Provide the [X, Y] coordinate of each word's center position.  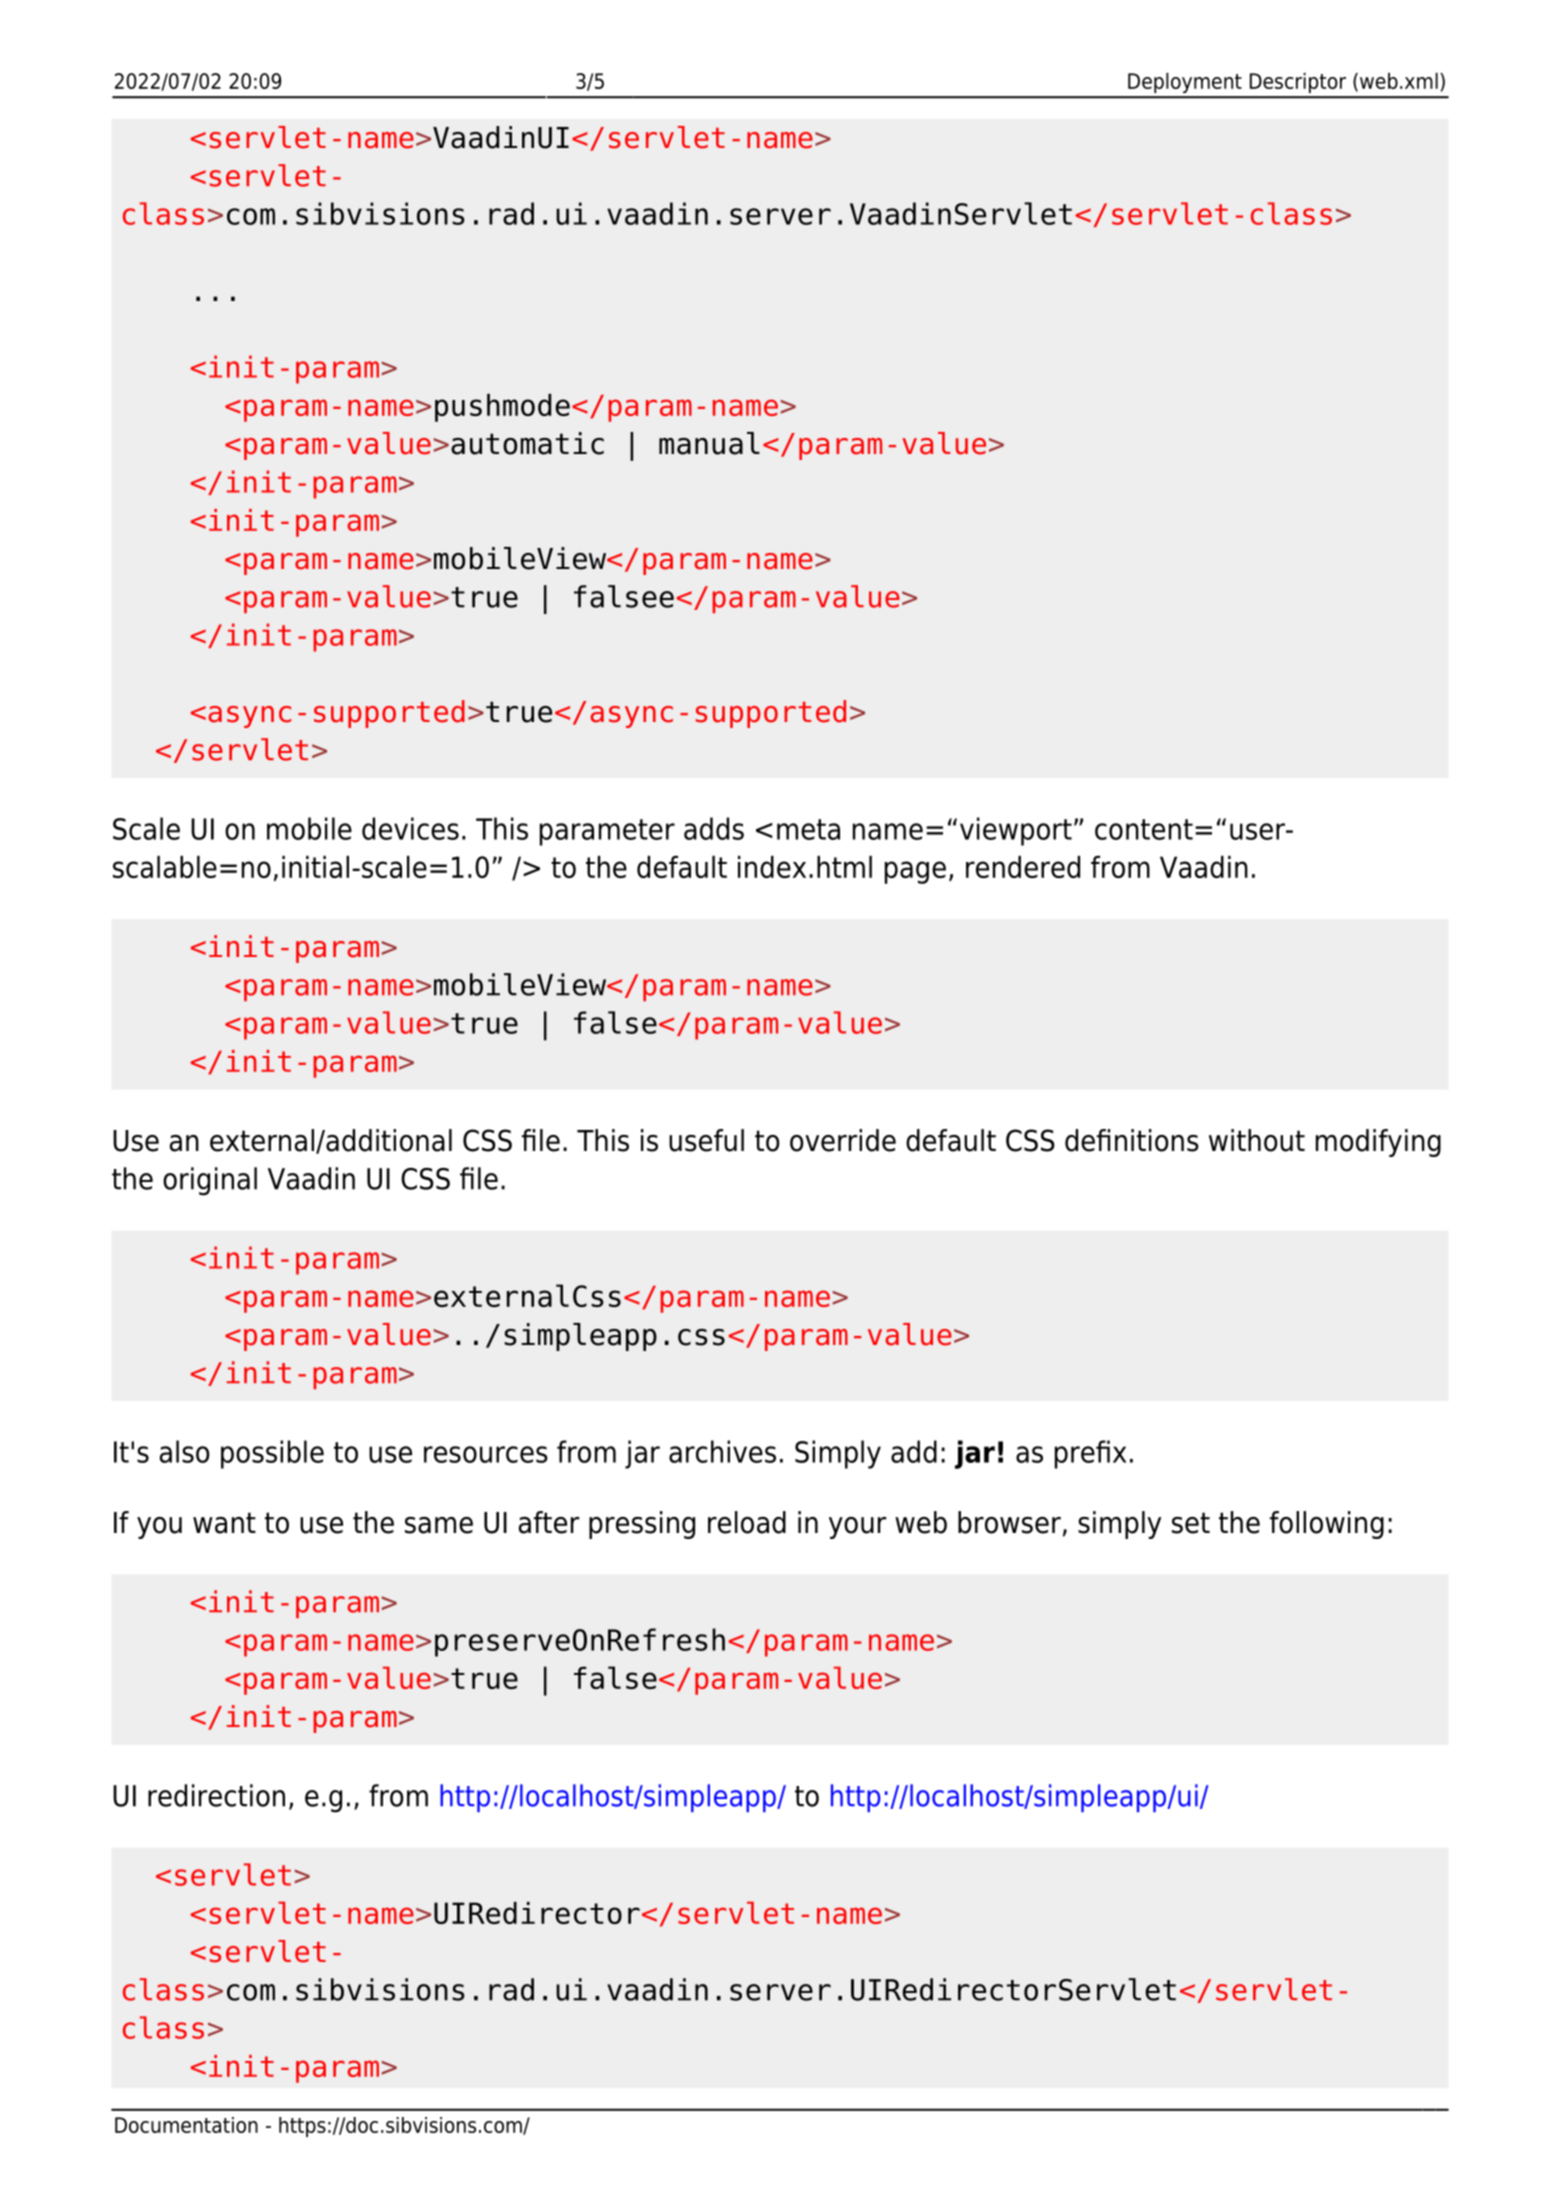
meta [808, 829]
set [1191, 1523]
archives [722, 1451]
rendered [1023, 867]
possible [272, 1454]
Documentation [186, 2125]
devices [410, 828]
